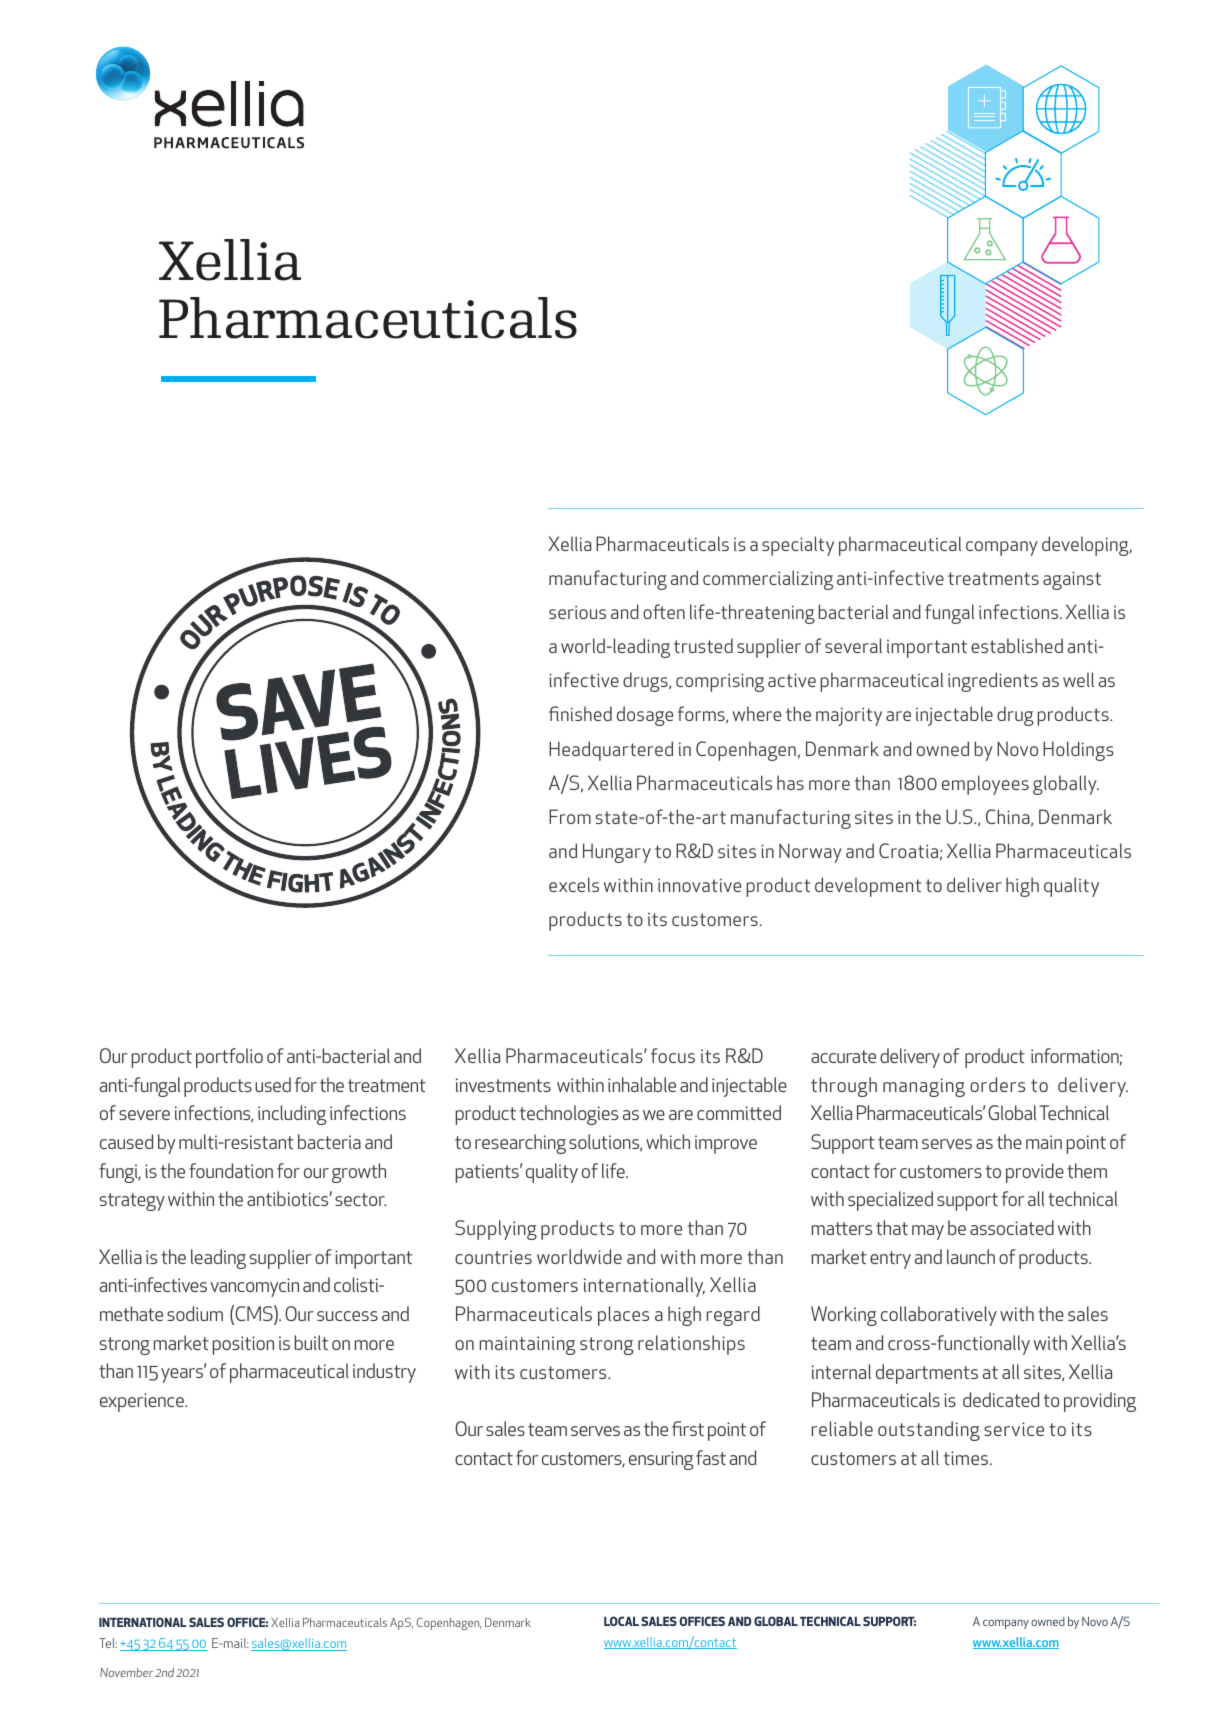 The image size is (1220, 1725). What do you see at coordinates (691, 1345) in the image?
I see `relationships` at bounding box center [691, 1345].
